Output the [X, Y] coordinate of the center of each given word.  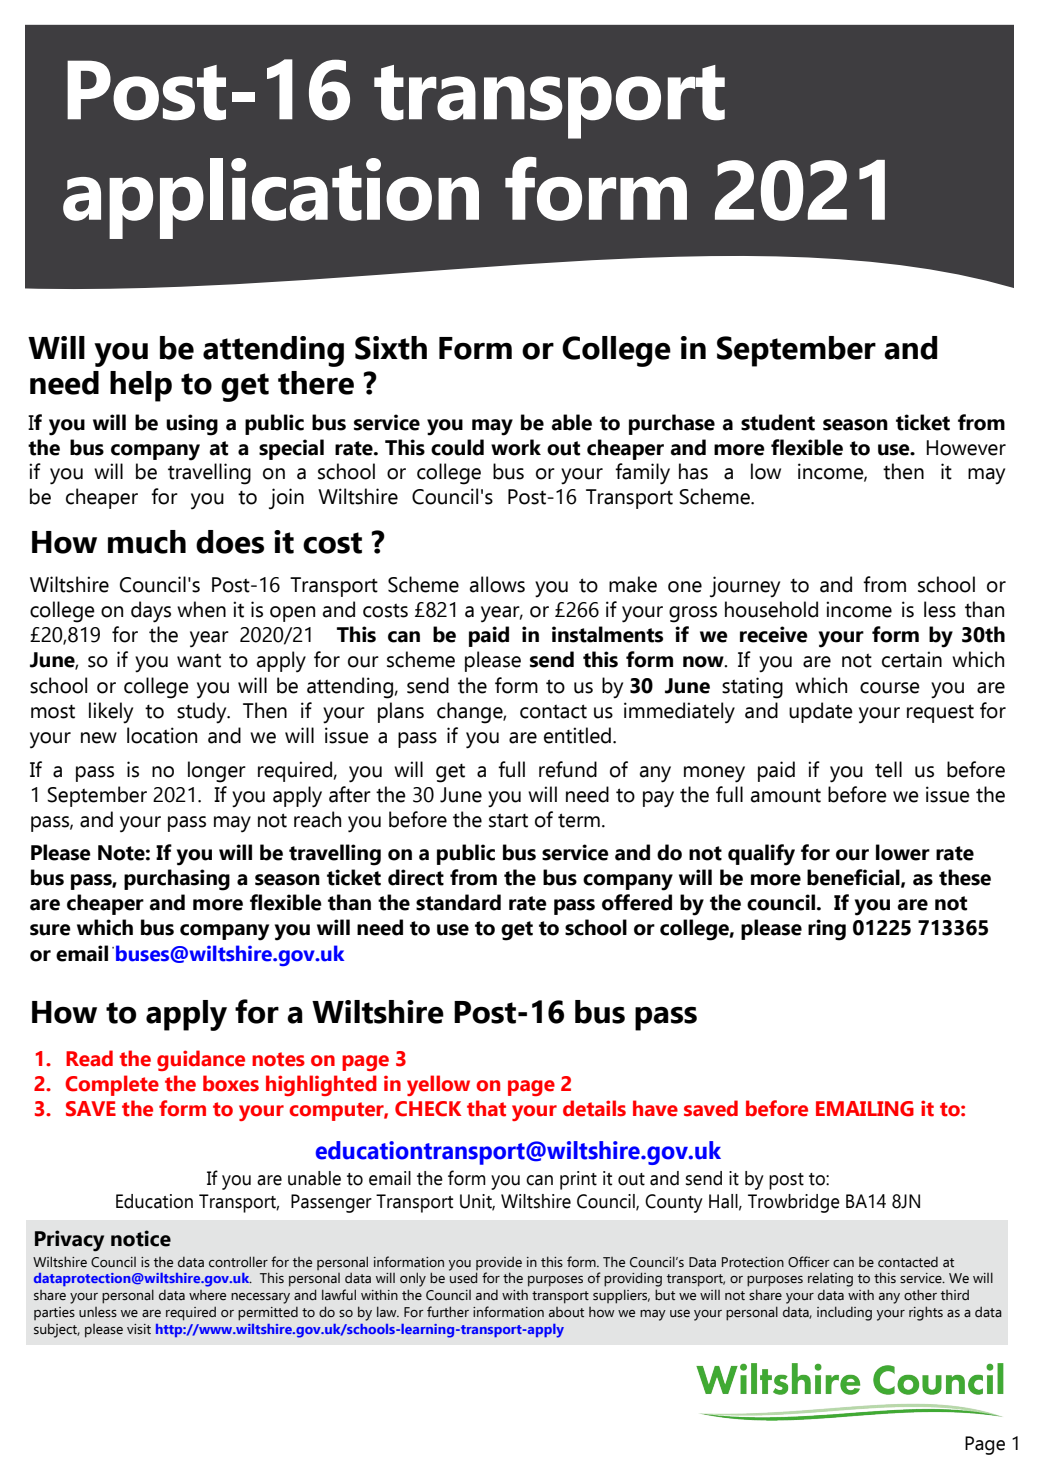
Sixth [391, 348]
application [271, 198]
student [778, 422]
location [162, 735]
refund [568, 769]
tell [888, 769]
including [844, 1313]
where [207, 1295]
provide [499, 1263]
